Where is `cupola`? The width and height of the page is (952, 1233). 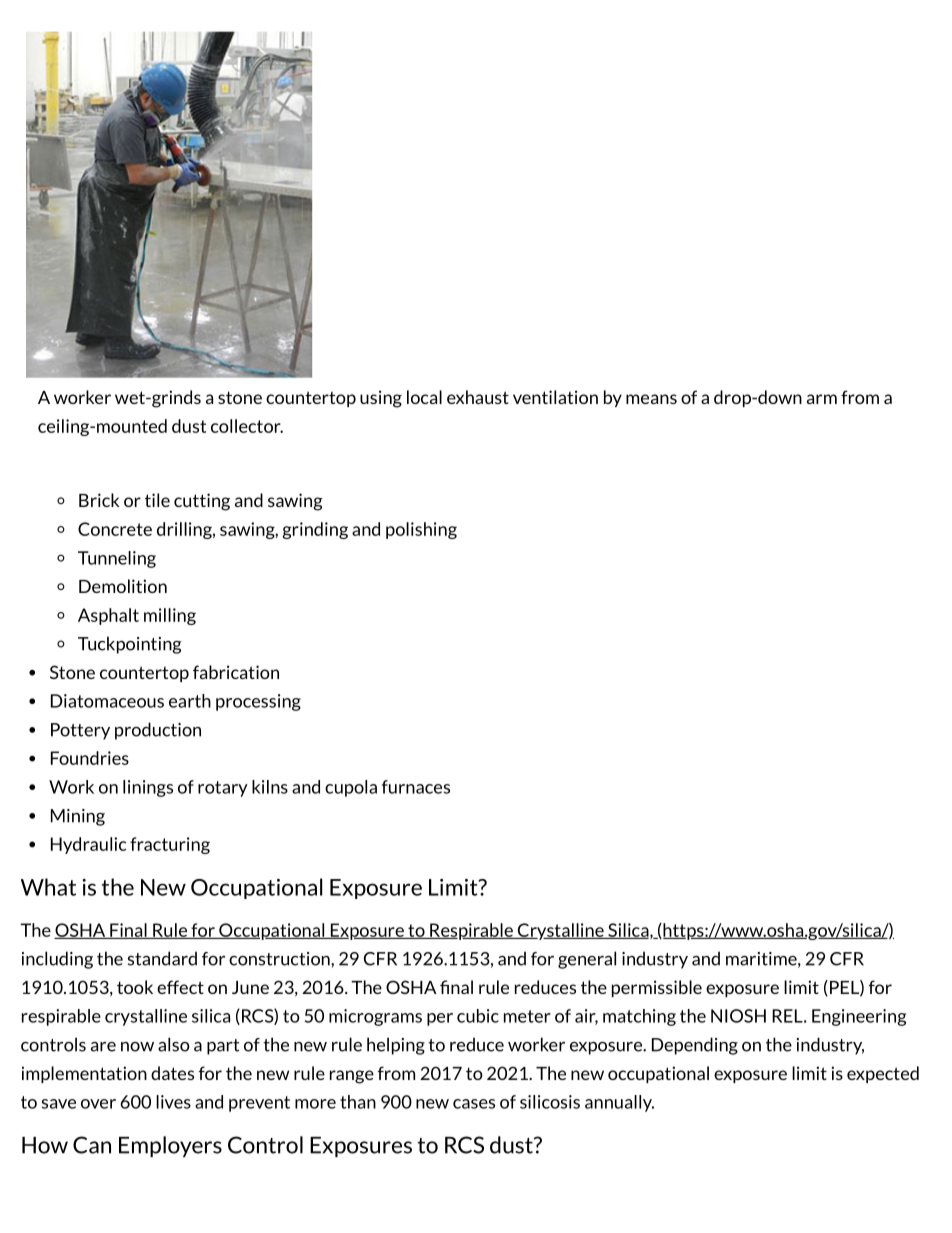 cupola is located at coordinates (351, 788).
